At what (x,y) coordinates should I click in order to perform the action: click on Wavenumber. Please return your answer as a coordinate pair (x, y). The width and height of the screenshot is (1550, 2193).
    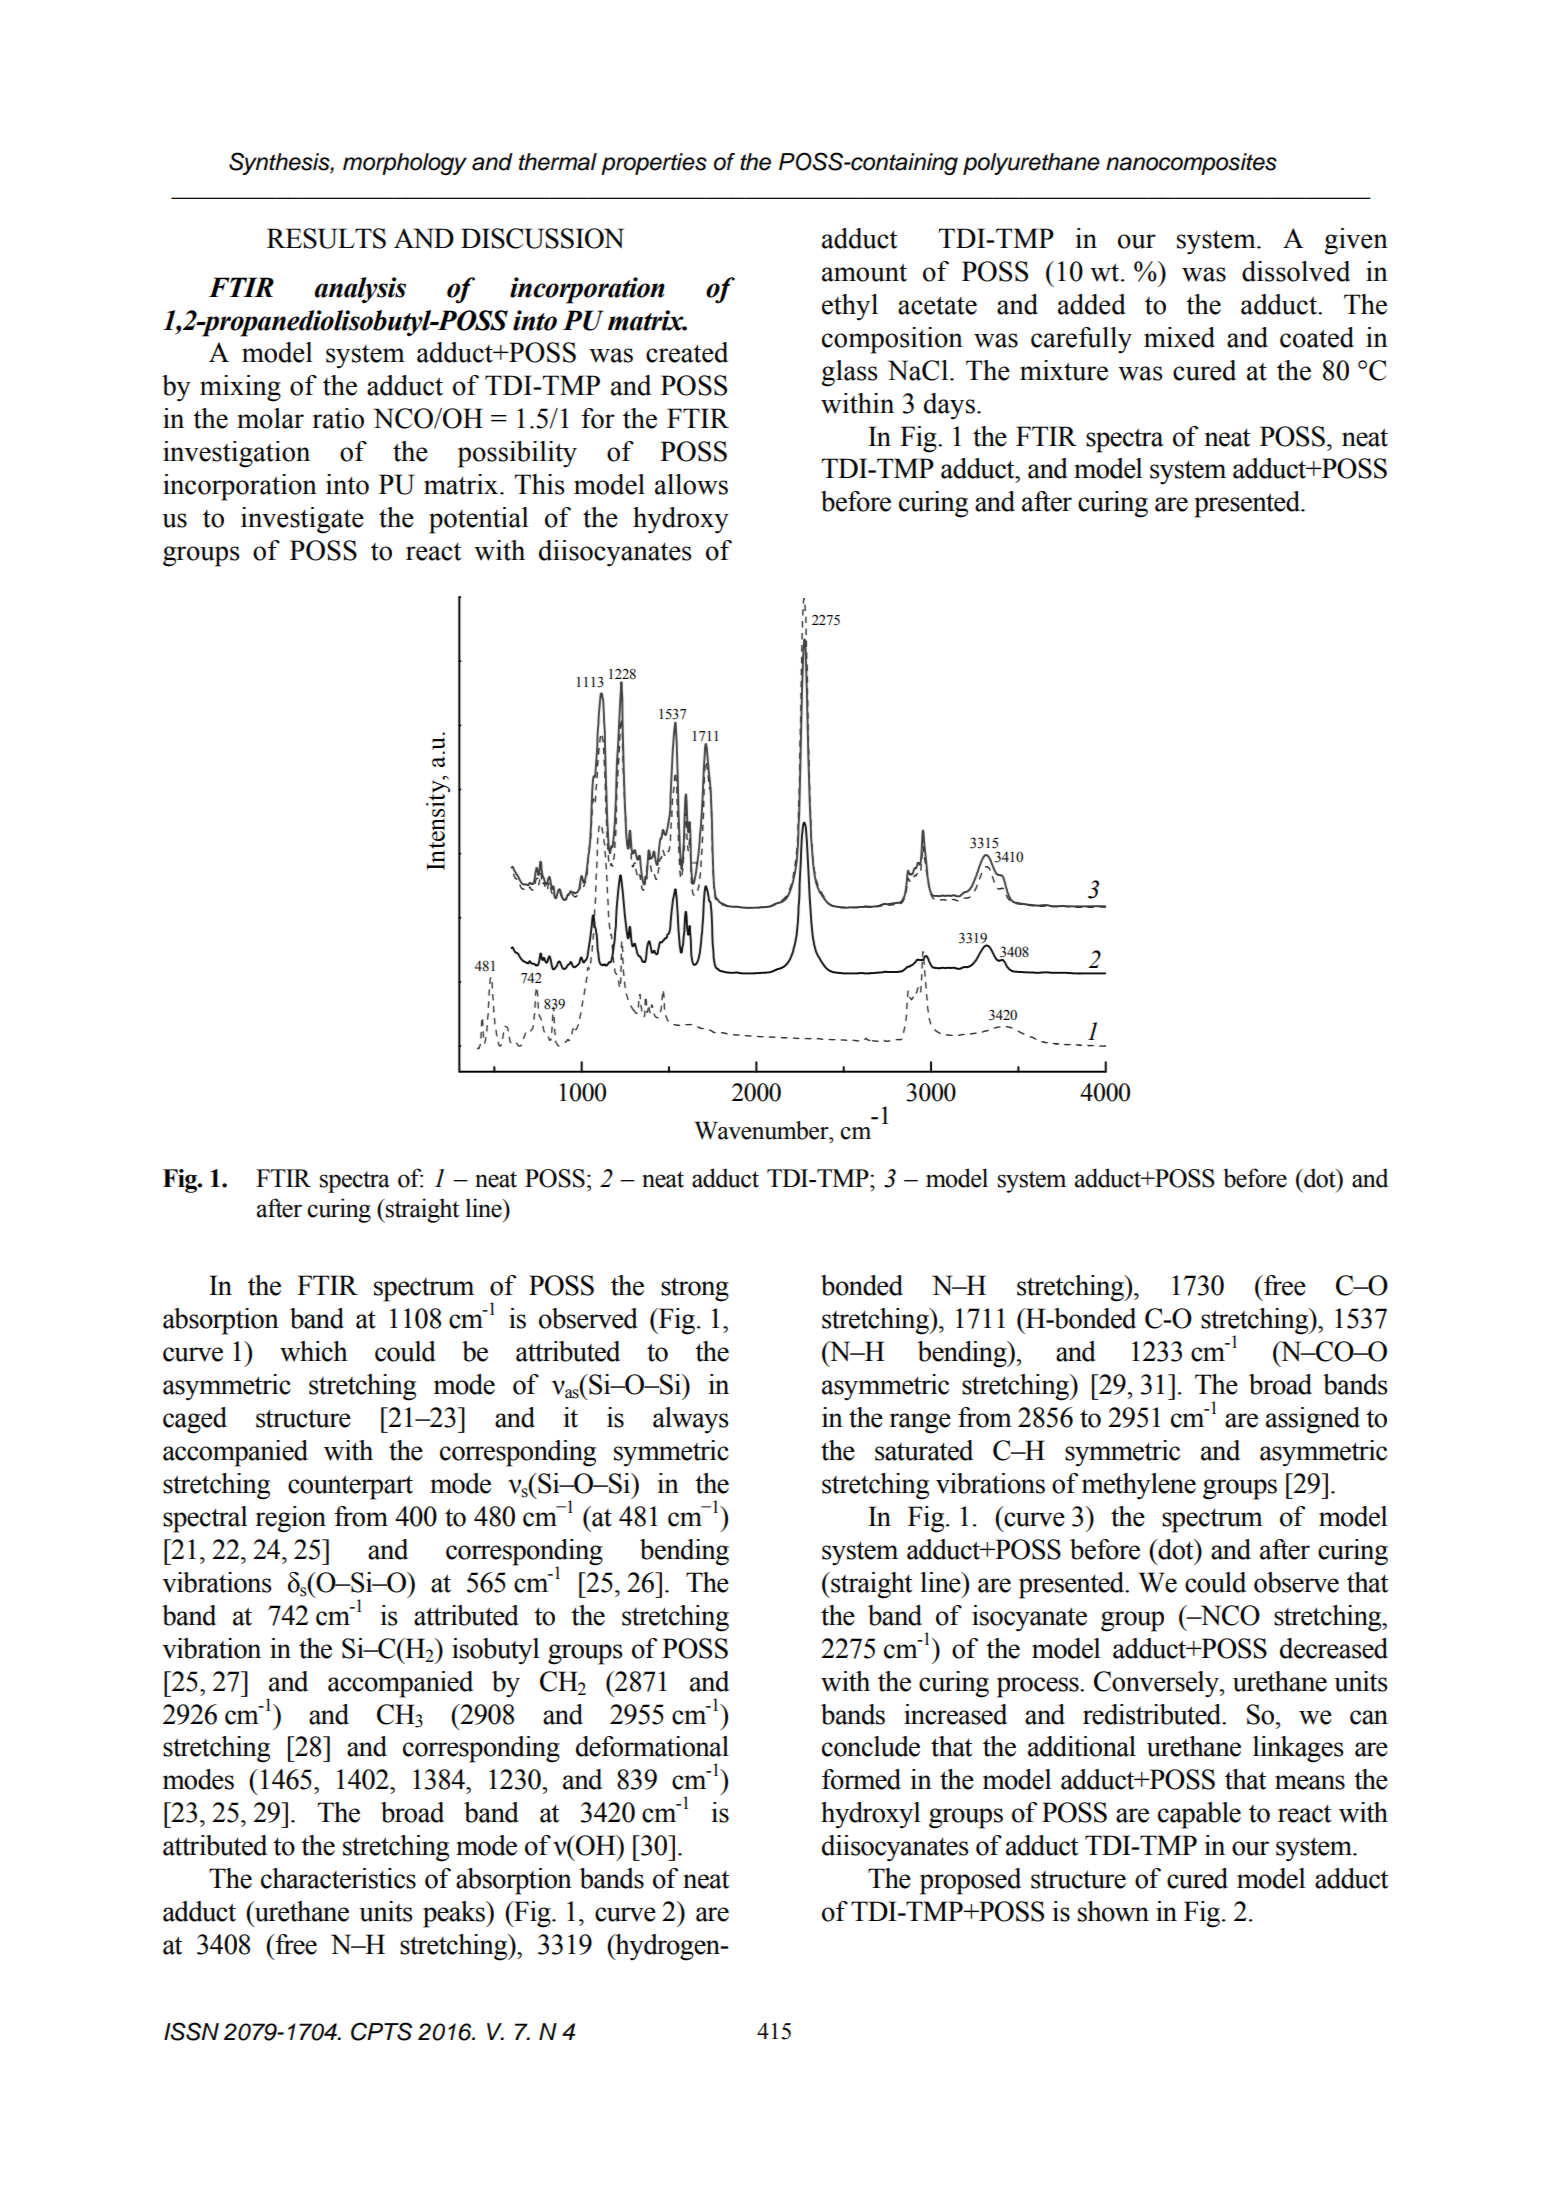
    Looking at the image, I should click on (762, 1130).
